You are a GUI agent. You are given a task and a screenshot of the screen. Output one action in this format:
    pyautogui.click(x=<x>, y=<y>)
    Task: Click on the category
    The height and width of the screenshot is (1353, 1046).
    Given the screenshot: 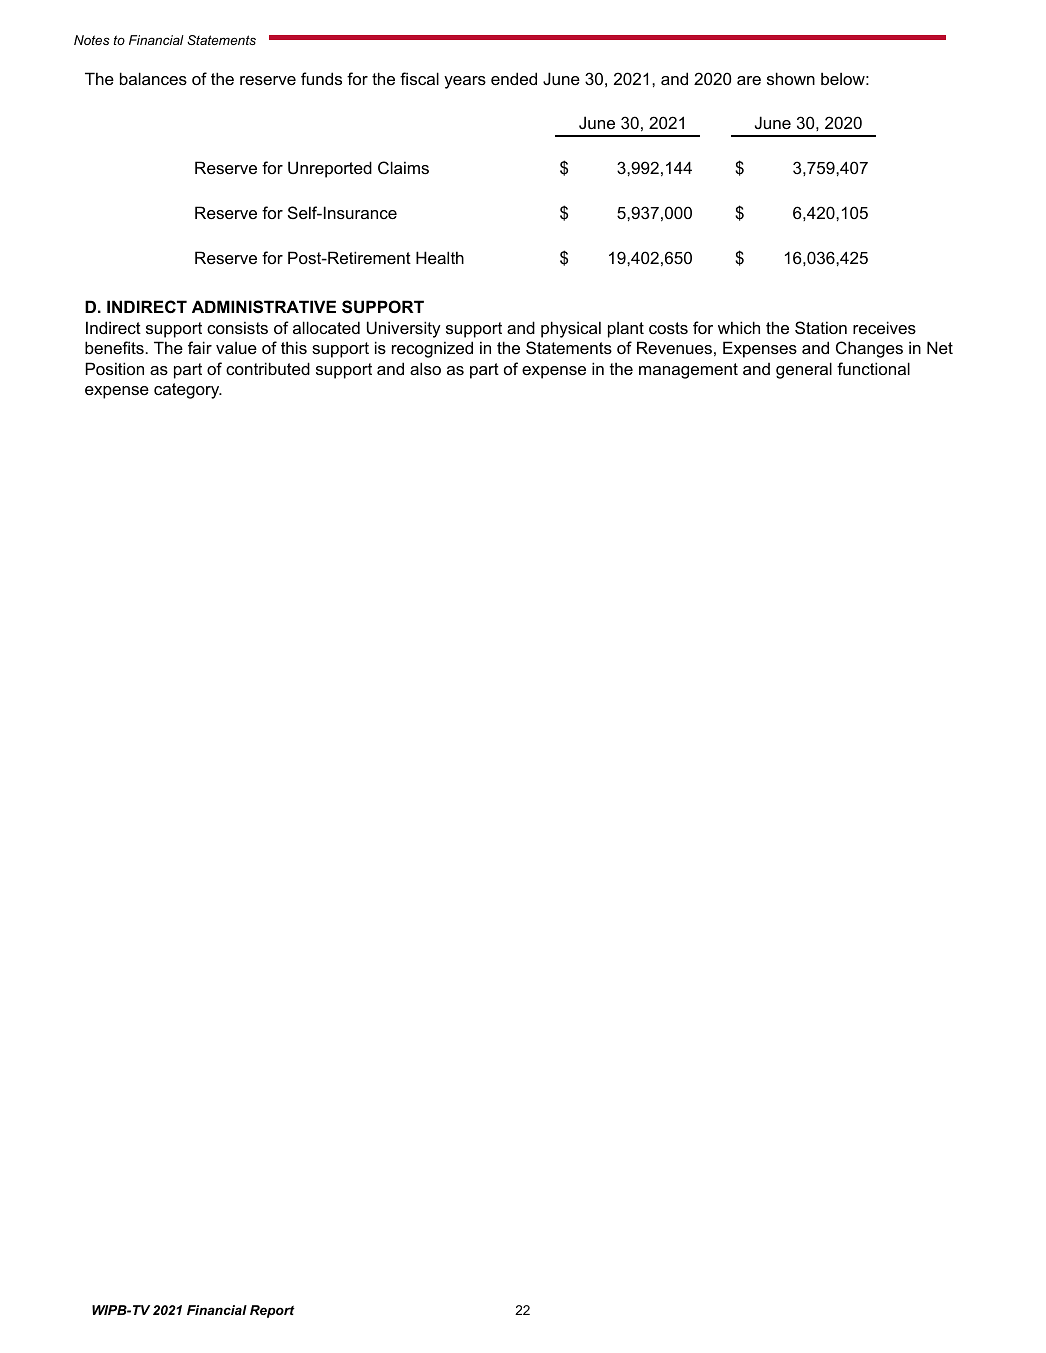 What is the action you would take?
    pyautogui.click(x=188, y=391)
